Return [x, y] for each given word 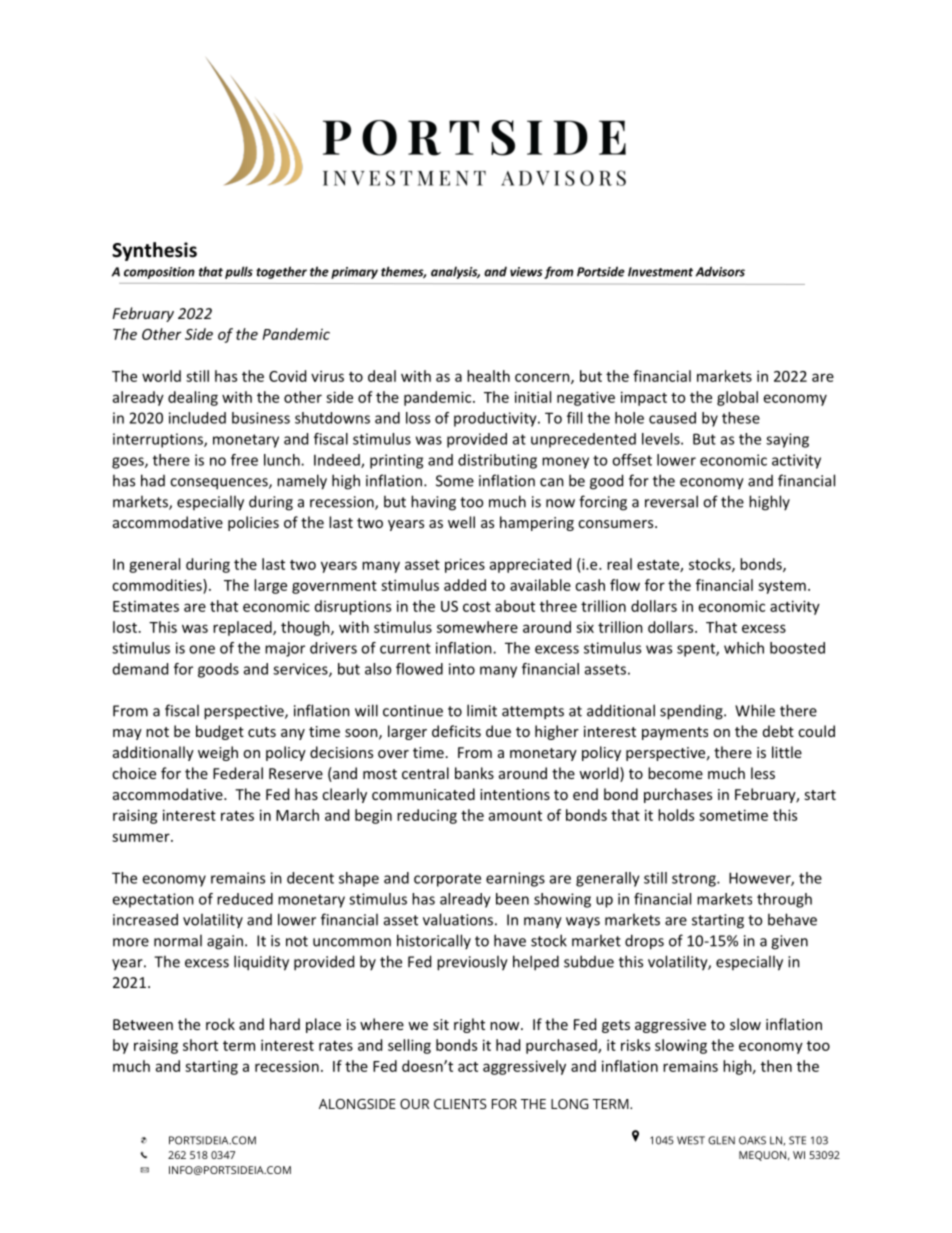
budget [220, 732]
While [755, 710]
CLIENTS [460, 1104]
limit [482, 710]
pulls [239, 272]
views [526, 272]
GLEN [721, 1140]
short [200, 1045]
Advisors [720, 271]
